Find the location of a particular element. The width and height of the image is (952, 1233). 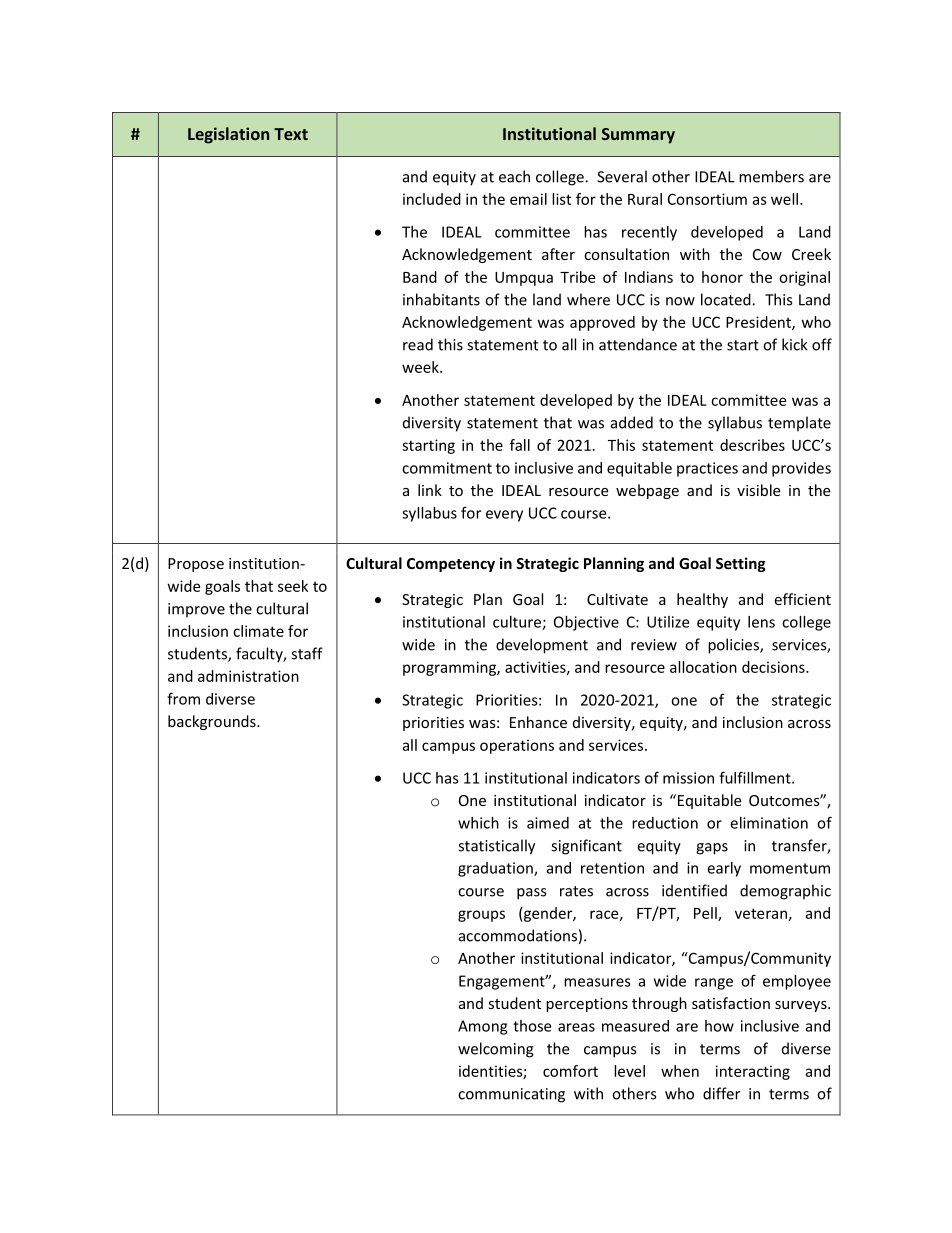

decisions is located at coordinates (774, 667).
